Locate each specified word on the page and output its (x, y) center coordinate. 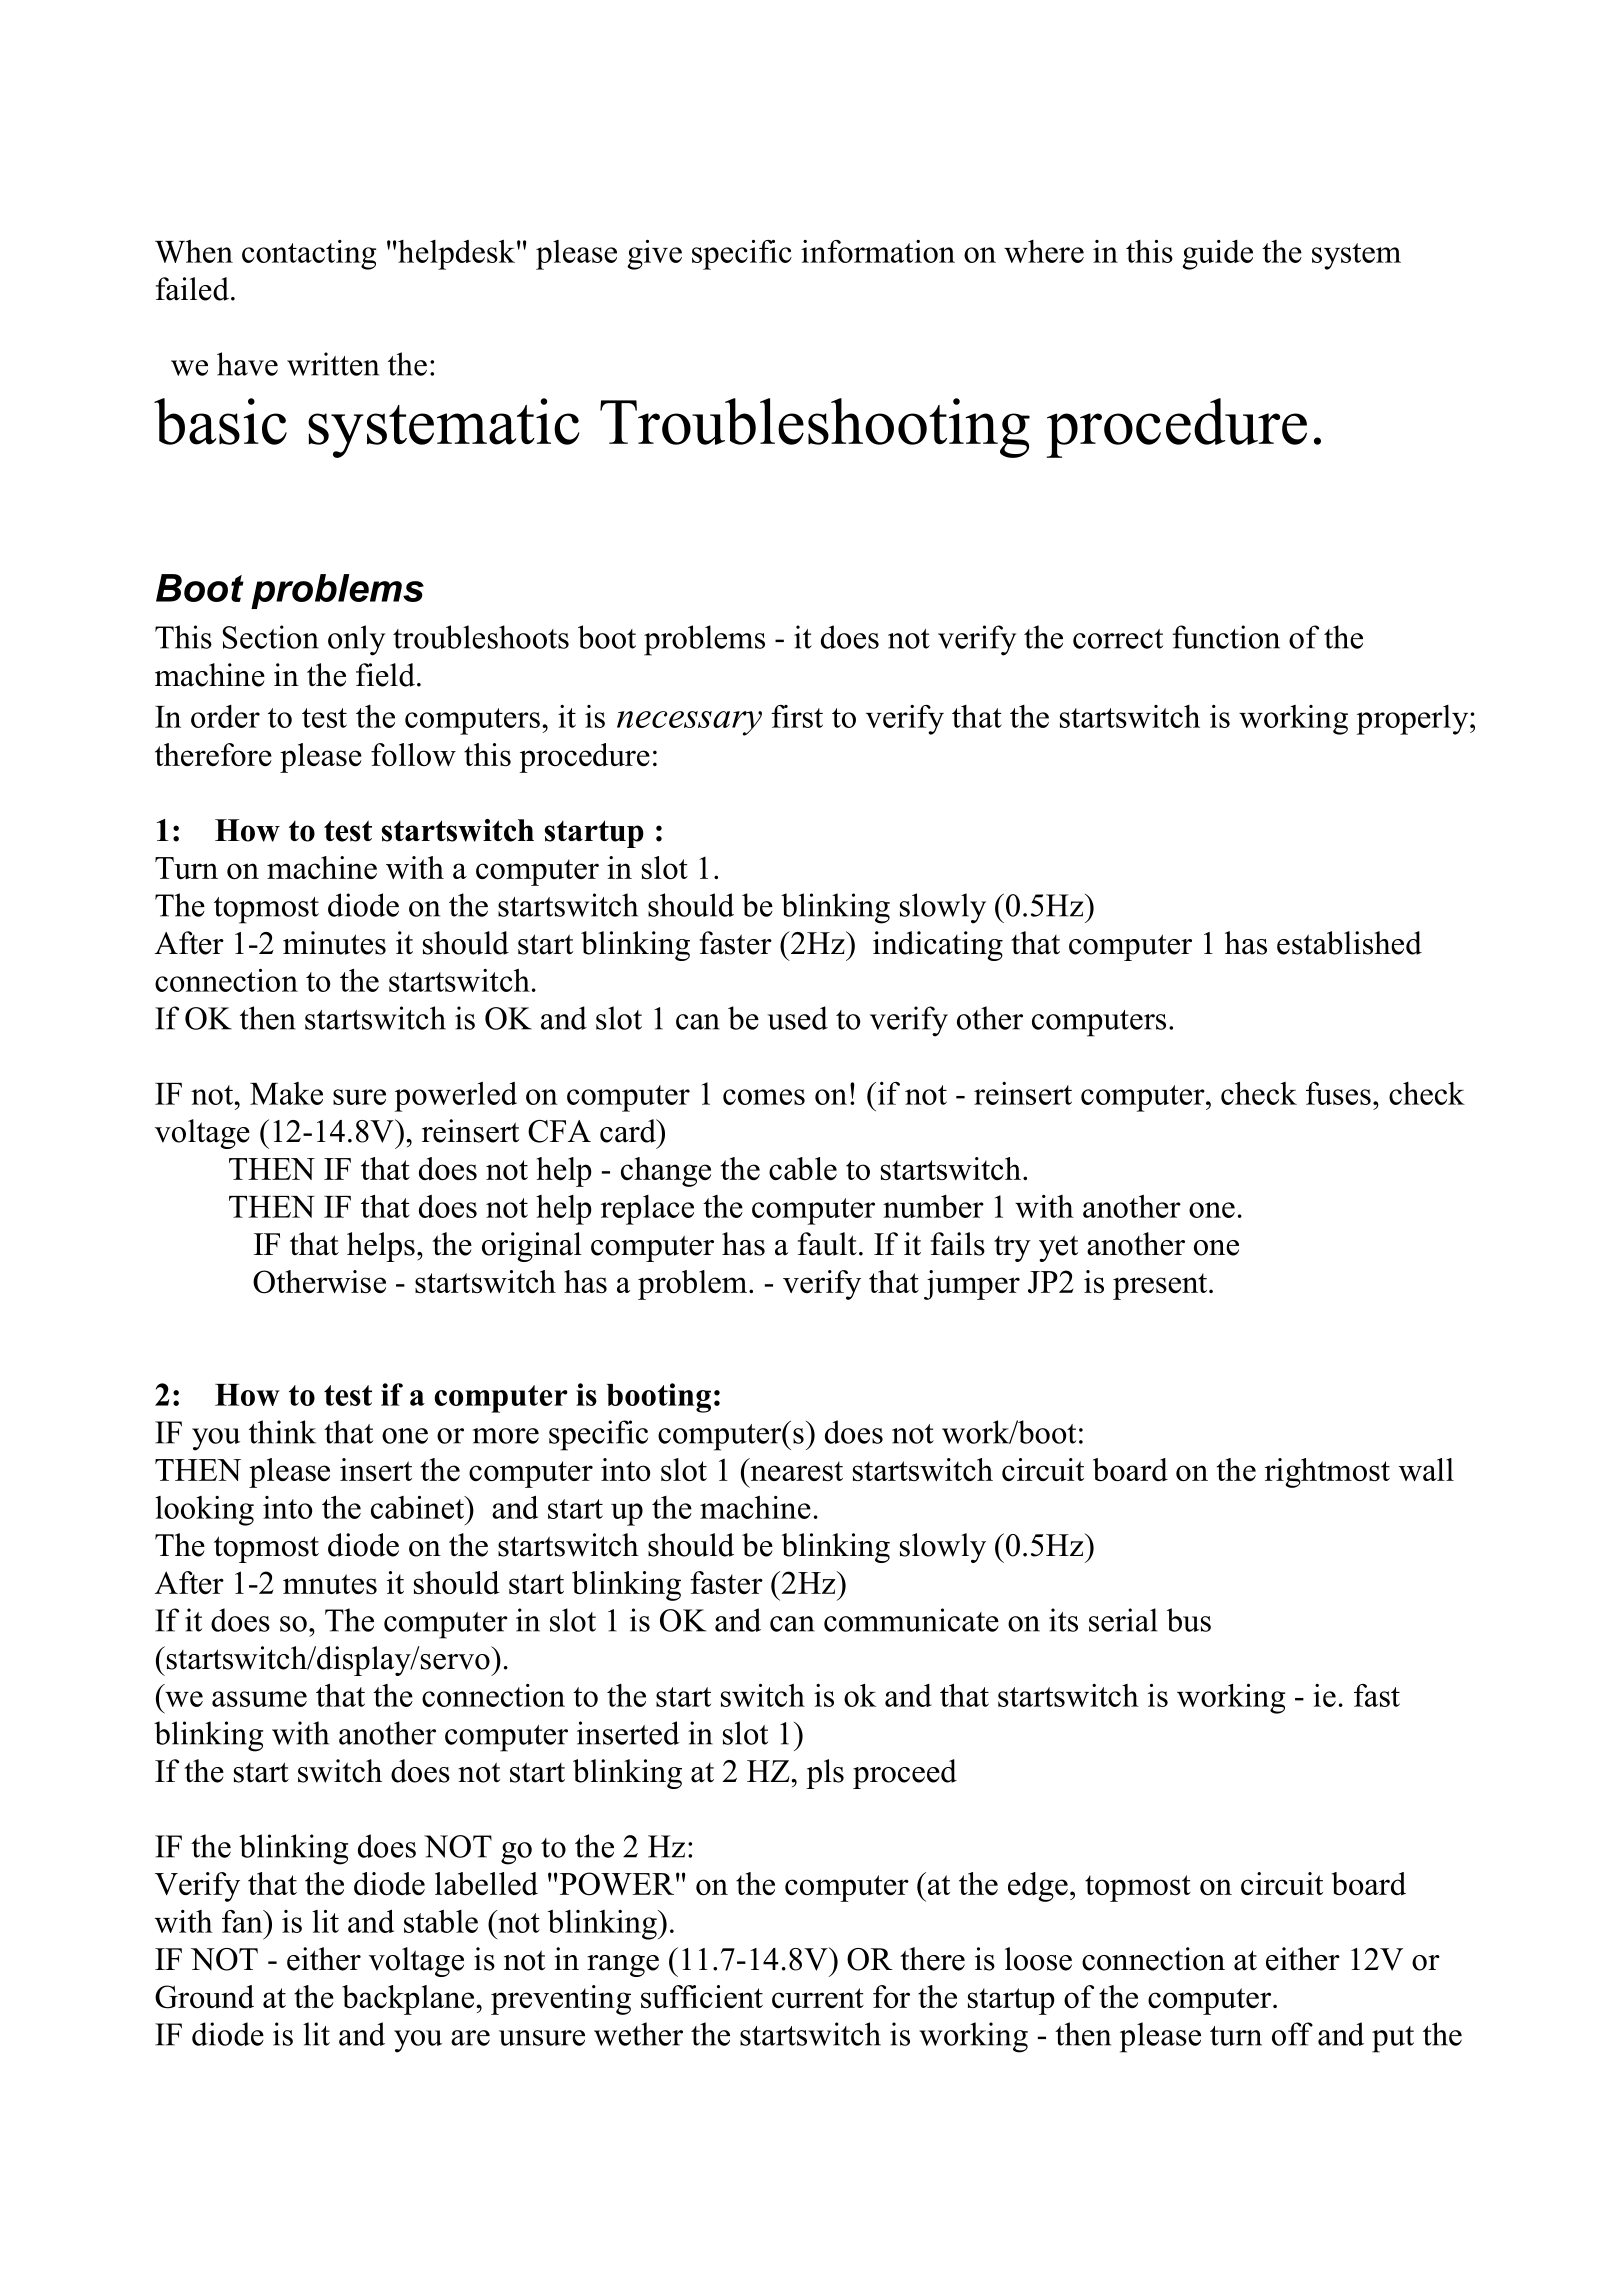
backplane (409, 2000)
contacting (309, 255)
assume (259, 1699)
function (1226, 637)
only (356, 640)
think (282, 1432)
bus (1189, 1620)
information (878, 251)
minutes (334, 943)
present (1161, 1286)
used (798, 1018)
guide (1217, 255)
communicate (911, 1620)
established (1349, 943)
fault (827, 1244)
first (797, 716)
